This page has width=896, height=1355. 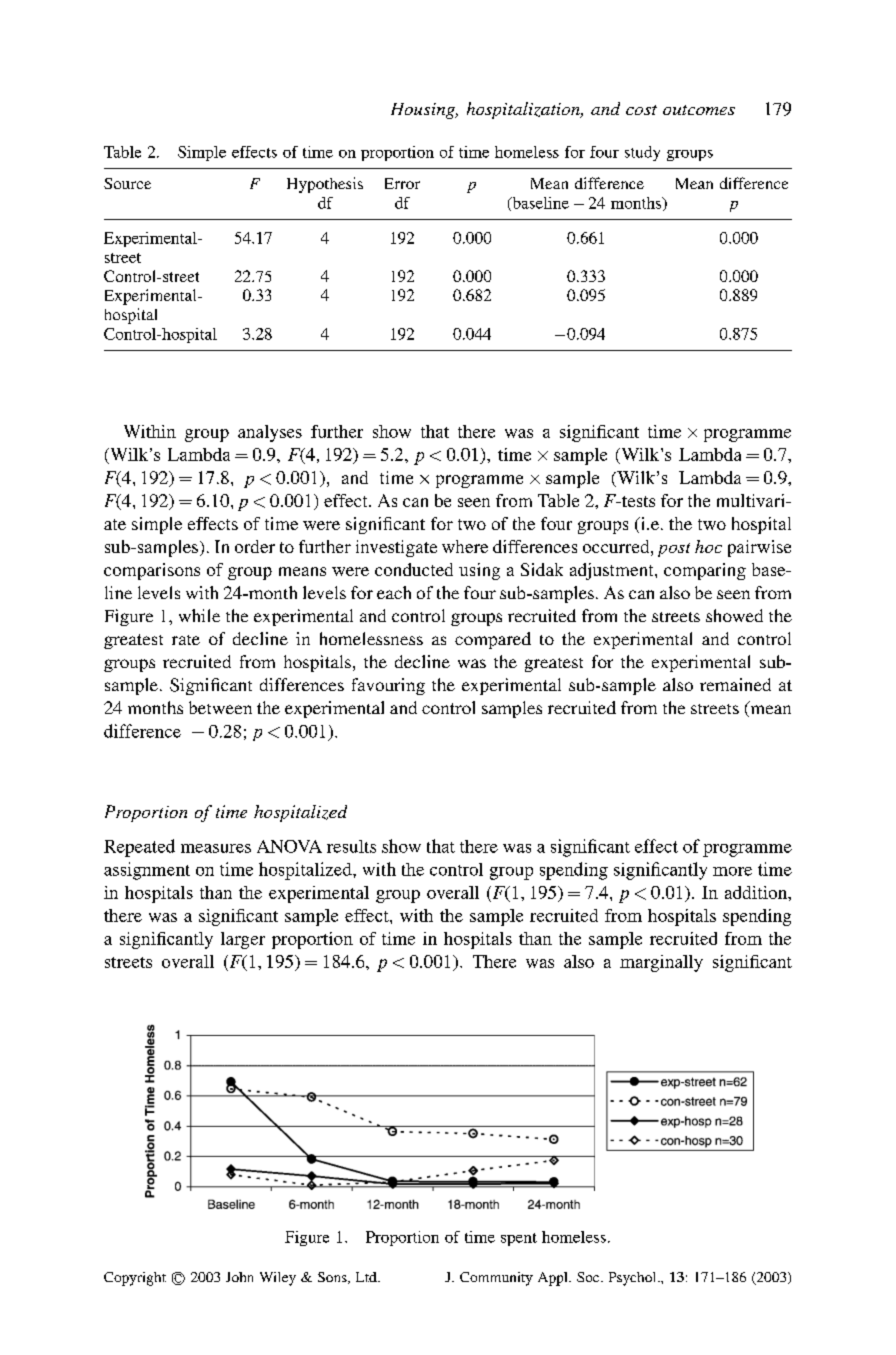 What do you see at coordinates (127, 183) in the page?
I see `Source` at bounding box center [127, 183].
